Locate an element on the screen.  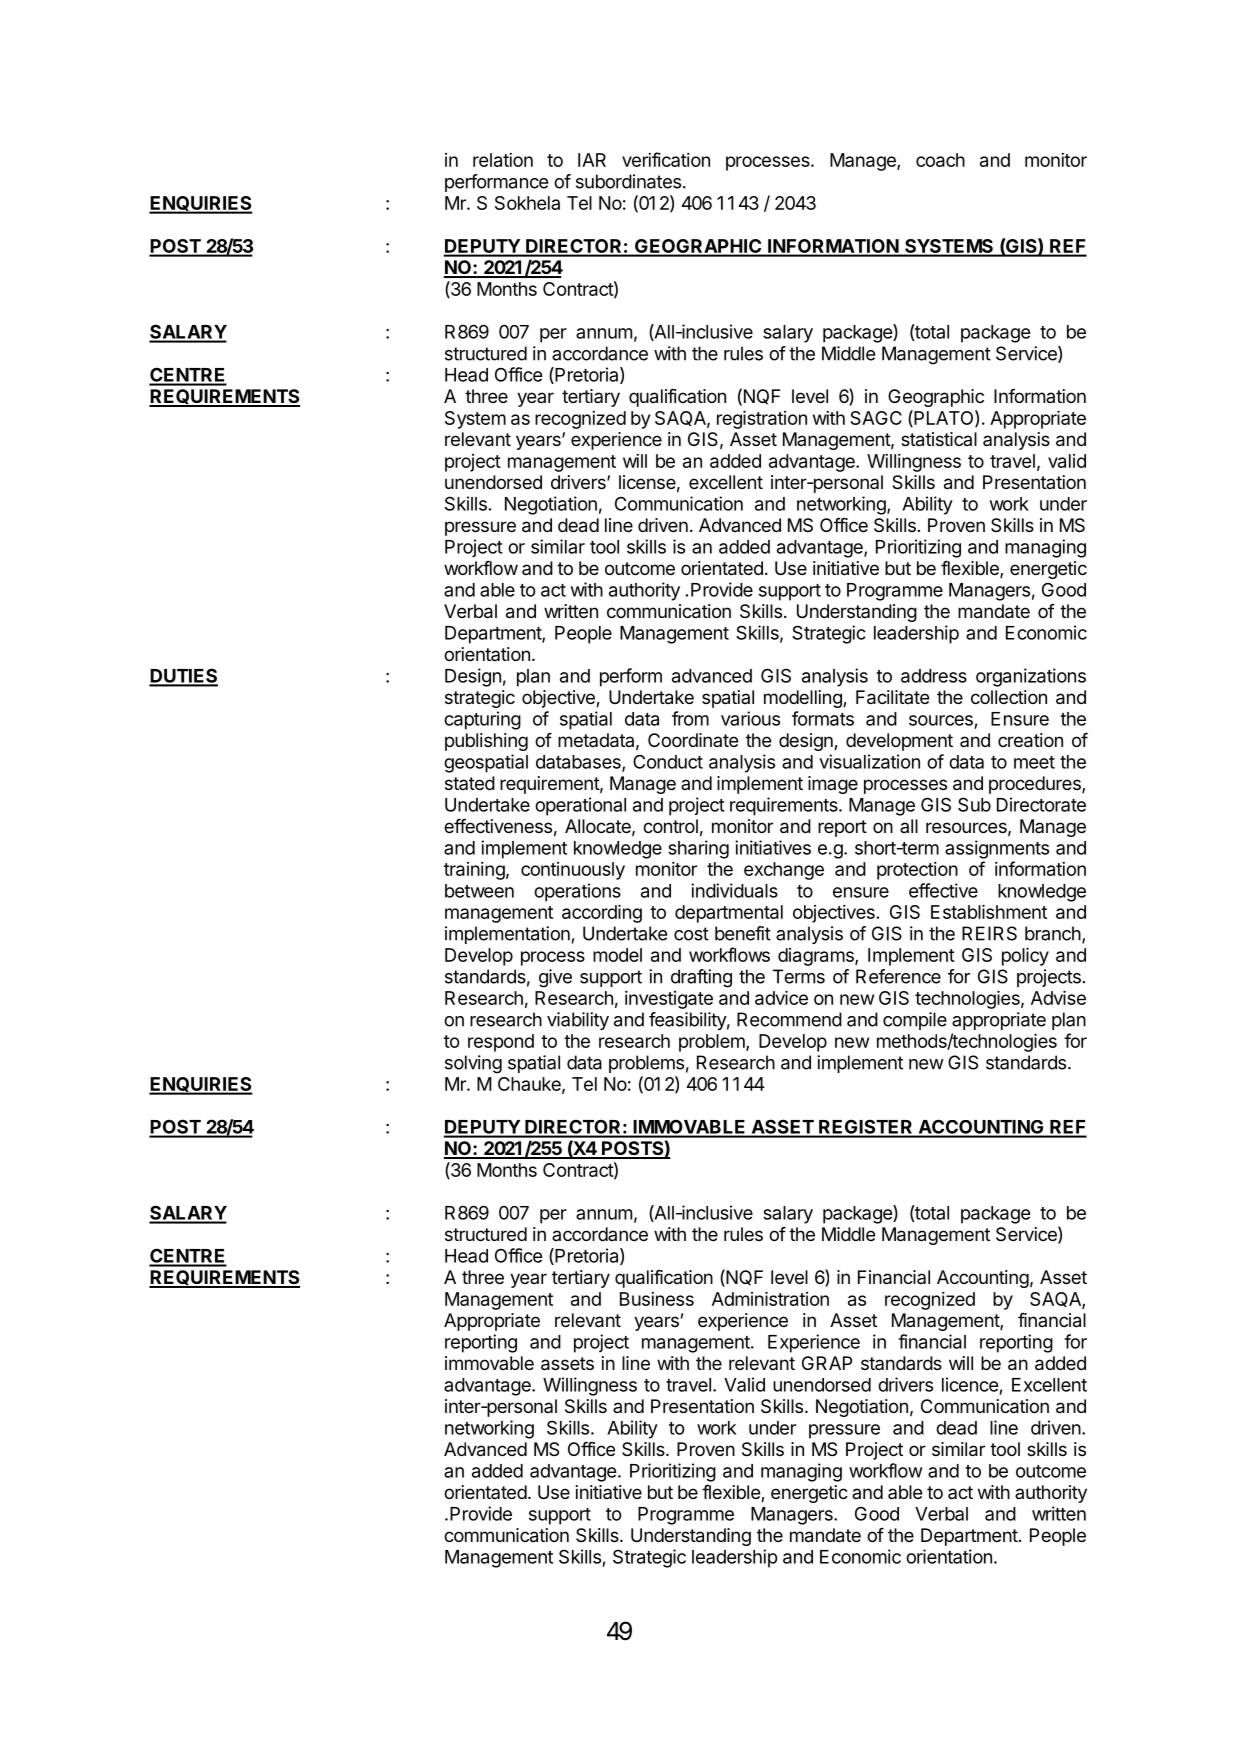
coach is located at coordinates (940, 160).
